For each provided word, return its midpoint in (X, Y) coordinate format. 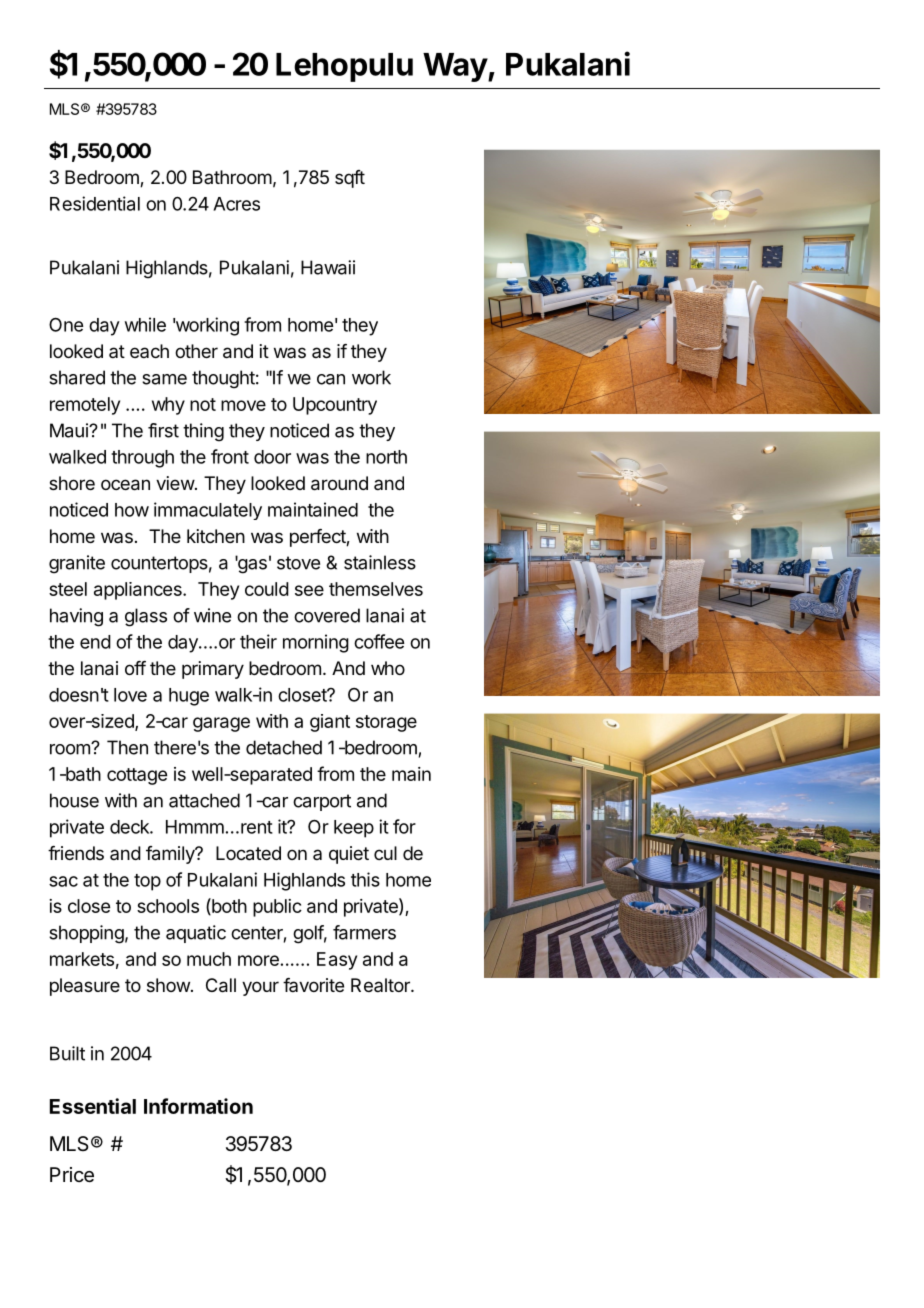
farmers (364, 932)
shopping (86, 934)
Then (127, 747)
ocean (125, 485)
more (258, 960)
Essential (93, 1106)
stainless (380, 562)
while (145, 324)
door (272, 457)
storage (386, 723)
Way (456, 67)
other (196, 351)
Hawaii (328, 267)
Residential (95, 203)
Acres (236, 204)
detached (284, 747)
